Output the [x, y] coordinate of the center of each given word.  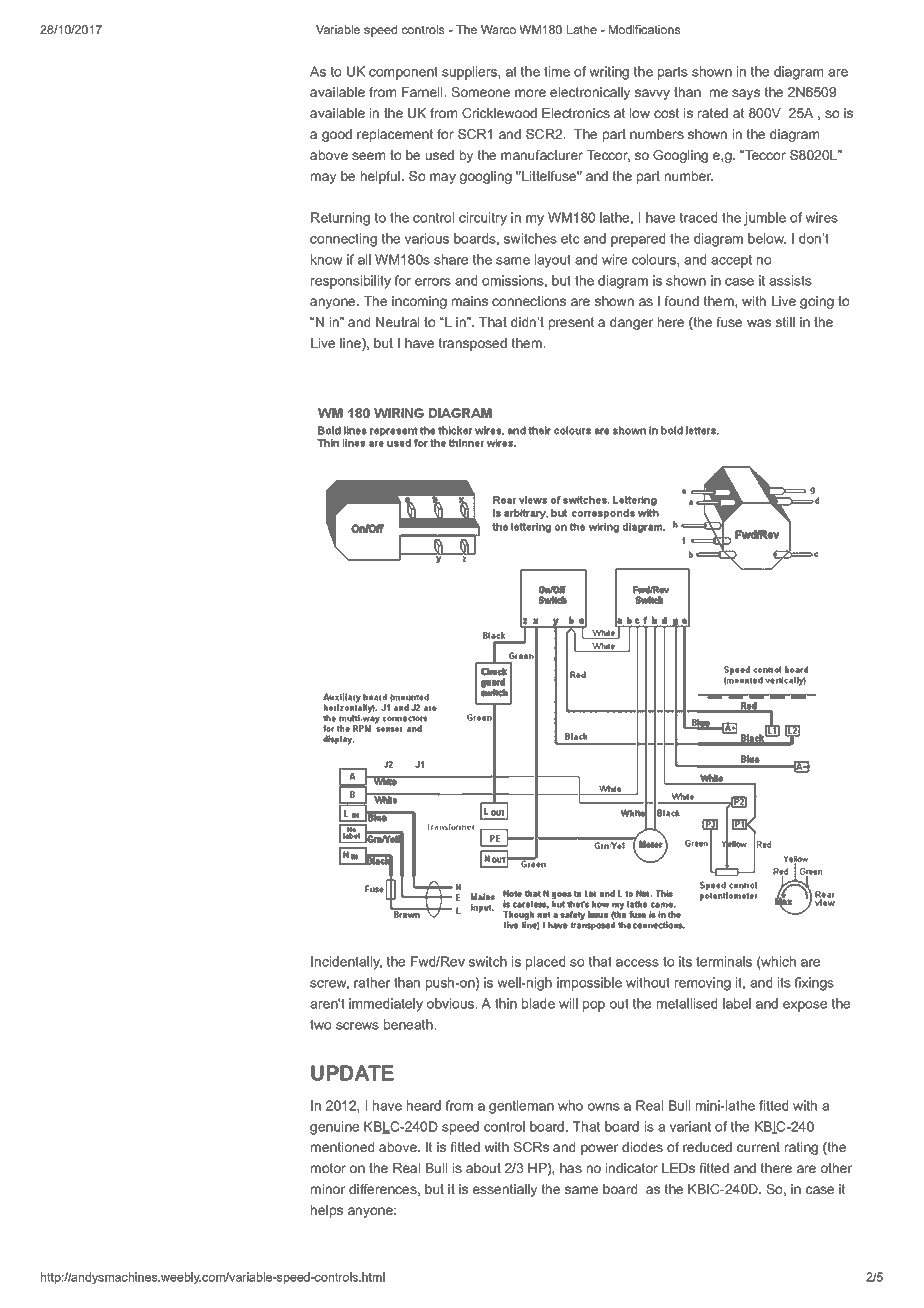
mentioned [342, 1147]
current [758, 1147]
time [557, 71]
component [403, 73]
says [746, 94]
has [571, 1168]
